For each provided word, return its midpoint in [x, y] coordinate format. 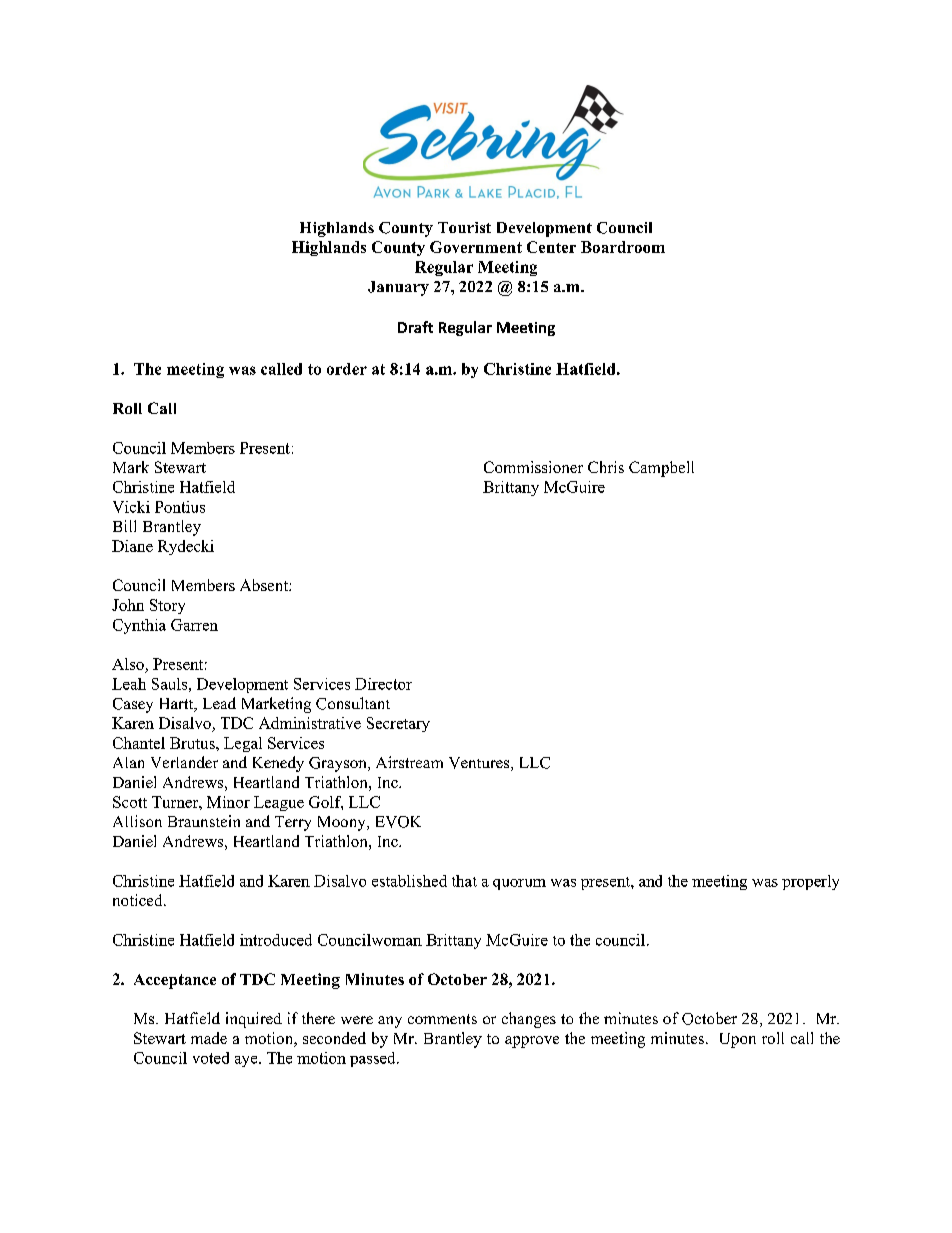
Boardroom [623, 247]
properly [810, 882]
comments [442, 1019]
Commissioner [533, 467]
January [398, 288]
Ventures [480, 764]
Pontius [180, 507]
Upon [738, 1040]
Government [476, 247]
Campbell [661, 469]
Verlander [184, 762]
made [209, 1038]
